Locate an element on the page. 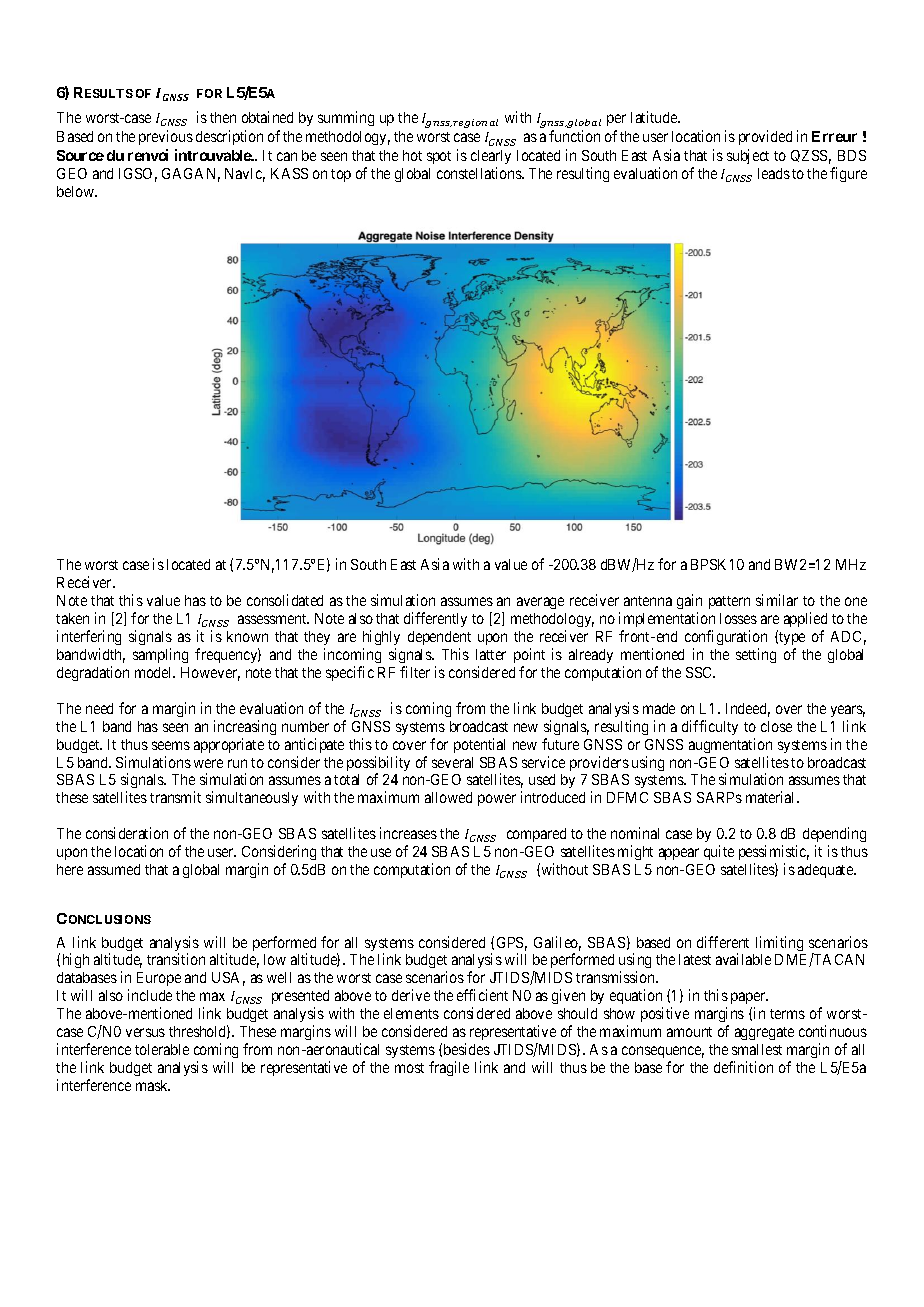 The image size is (924, 1307). augmentation is located at coordinates (730, 745).
